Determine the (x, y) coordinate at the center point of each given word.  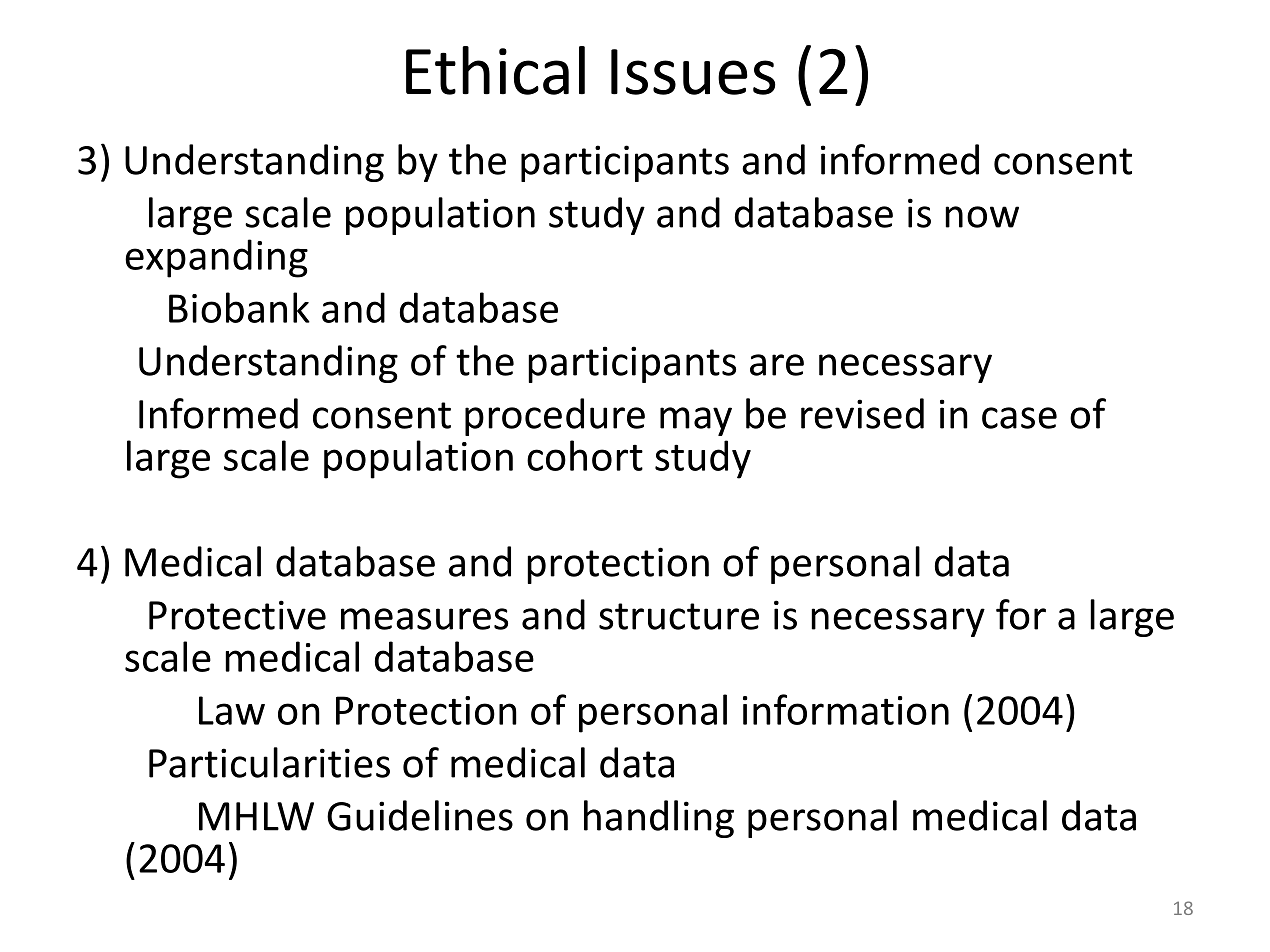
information (846, 709)
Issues (693, 72)
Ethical (495, 70)
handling (659, 819)
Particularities (269, 762)
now (982, 217)
